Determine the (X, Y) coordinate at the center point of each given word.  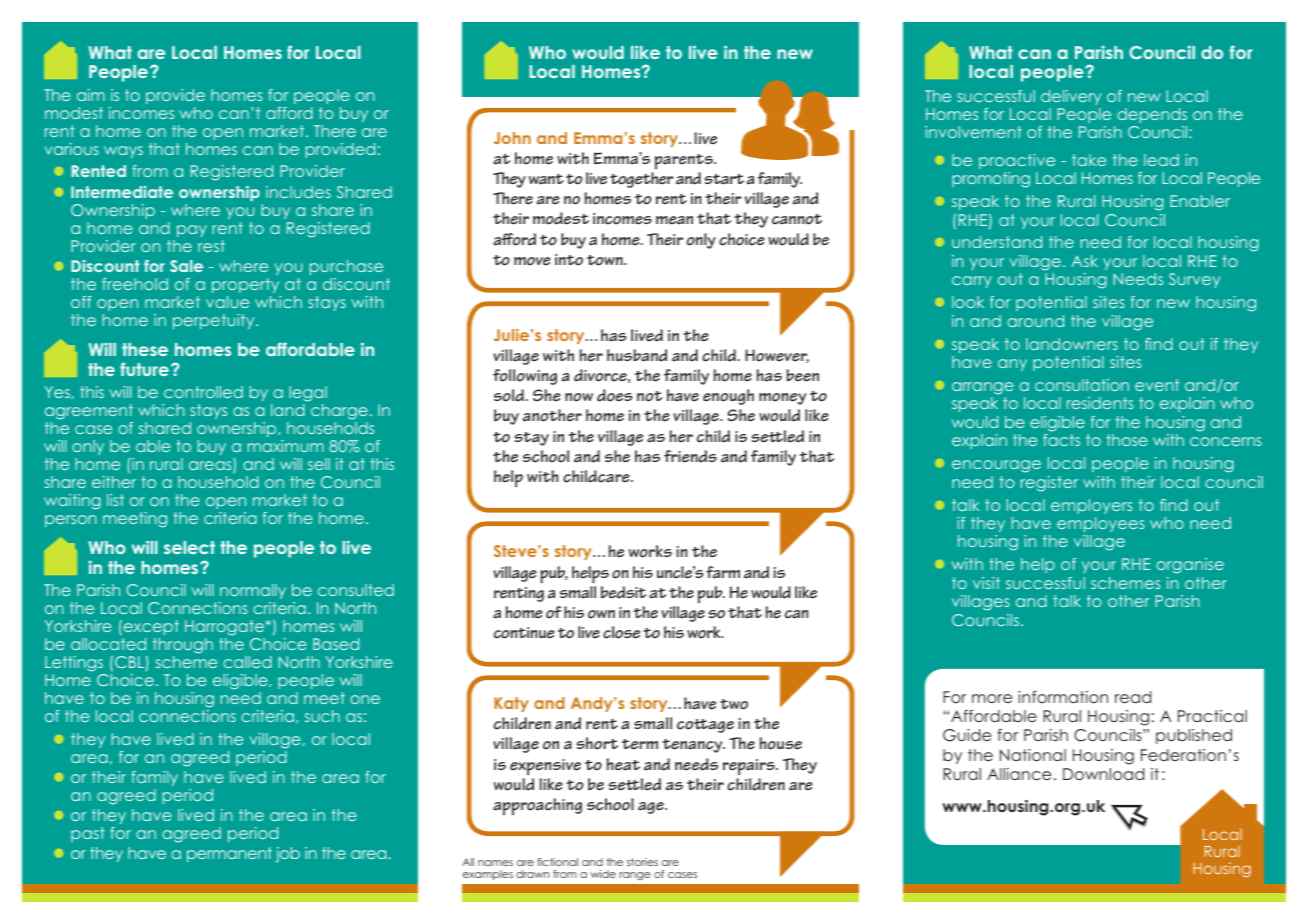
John (512, 138)
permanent (229, 854)
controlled (203, 392)
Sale (186, 266)
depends (1152, 115)
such (322, 716)
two (734, 704)
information (1063, 697)
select (189, 547)
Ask (1084, 261)
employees (1100, 524)
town (606, 260)
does (614, 395)
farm (723, 572)
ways (123, 152)
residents (1100, 403)
